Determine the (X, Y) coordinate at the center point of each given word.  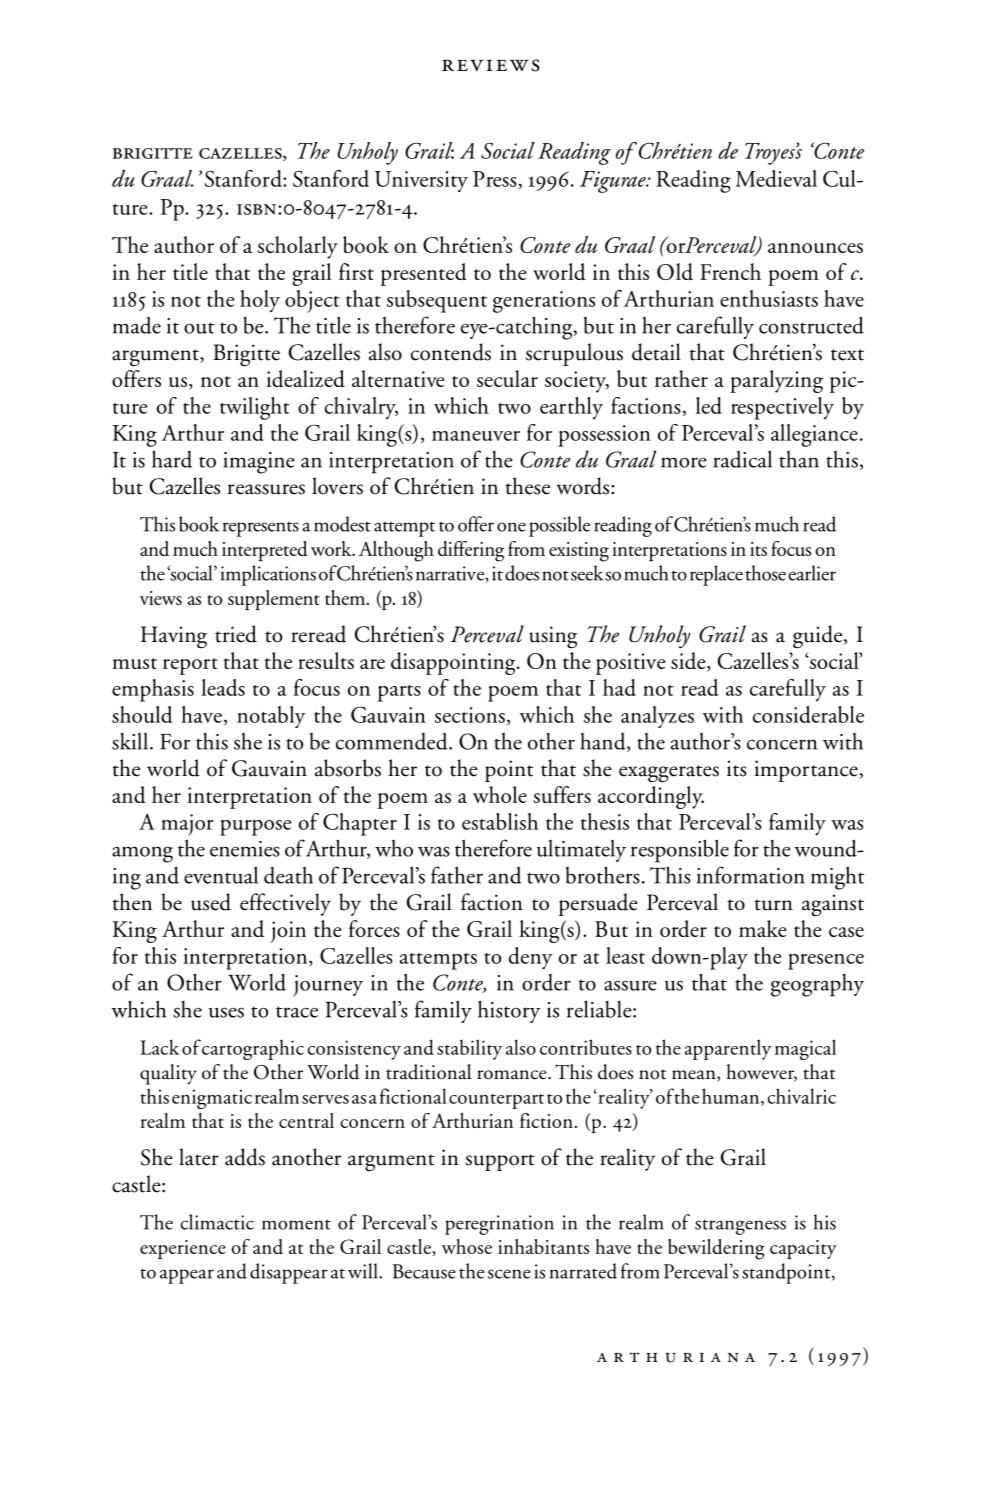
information (751, 875)
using (553, 637)
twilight (255, 408)
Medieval (776, 178)
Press (495, 179)
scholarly (298, 247)
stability (469, 1049)
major (187, 825)
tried (236, 634)
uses (226, 1012)
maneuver (476, 436)
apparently (728, 1049)
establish (500, 821)
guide (817, 637)
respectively (782, 408)
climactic (217, 1222)
